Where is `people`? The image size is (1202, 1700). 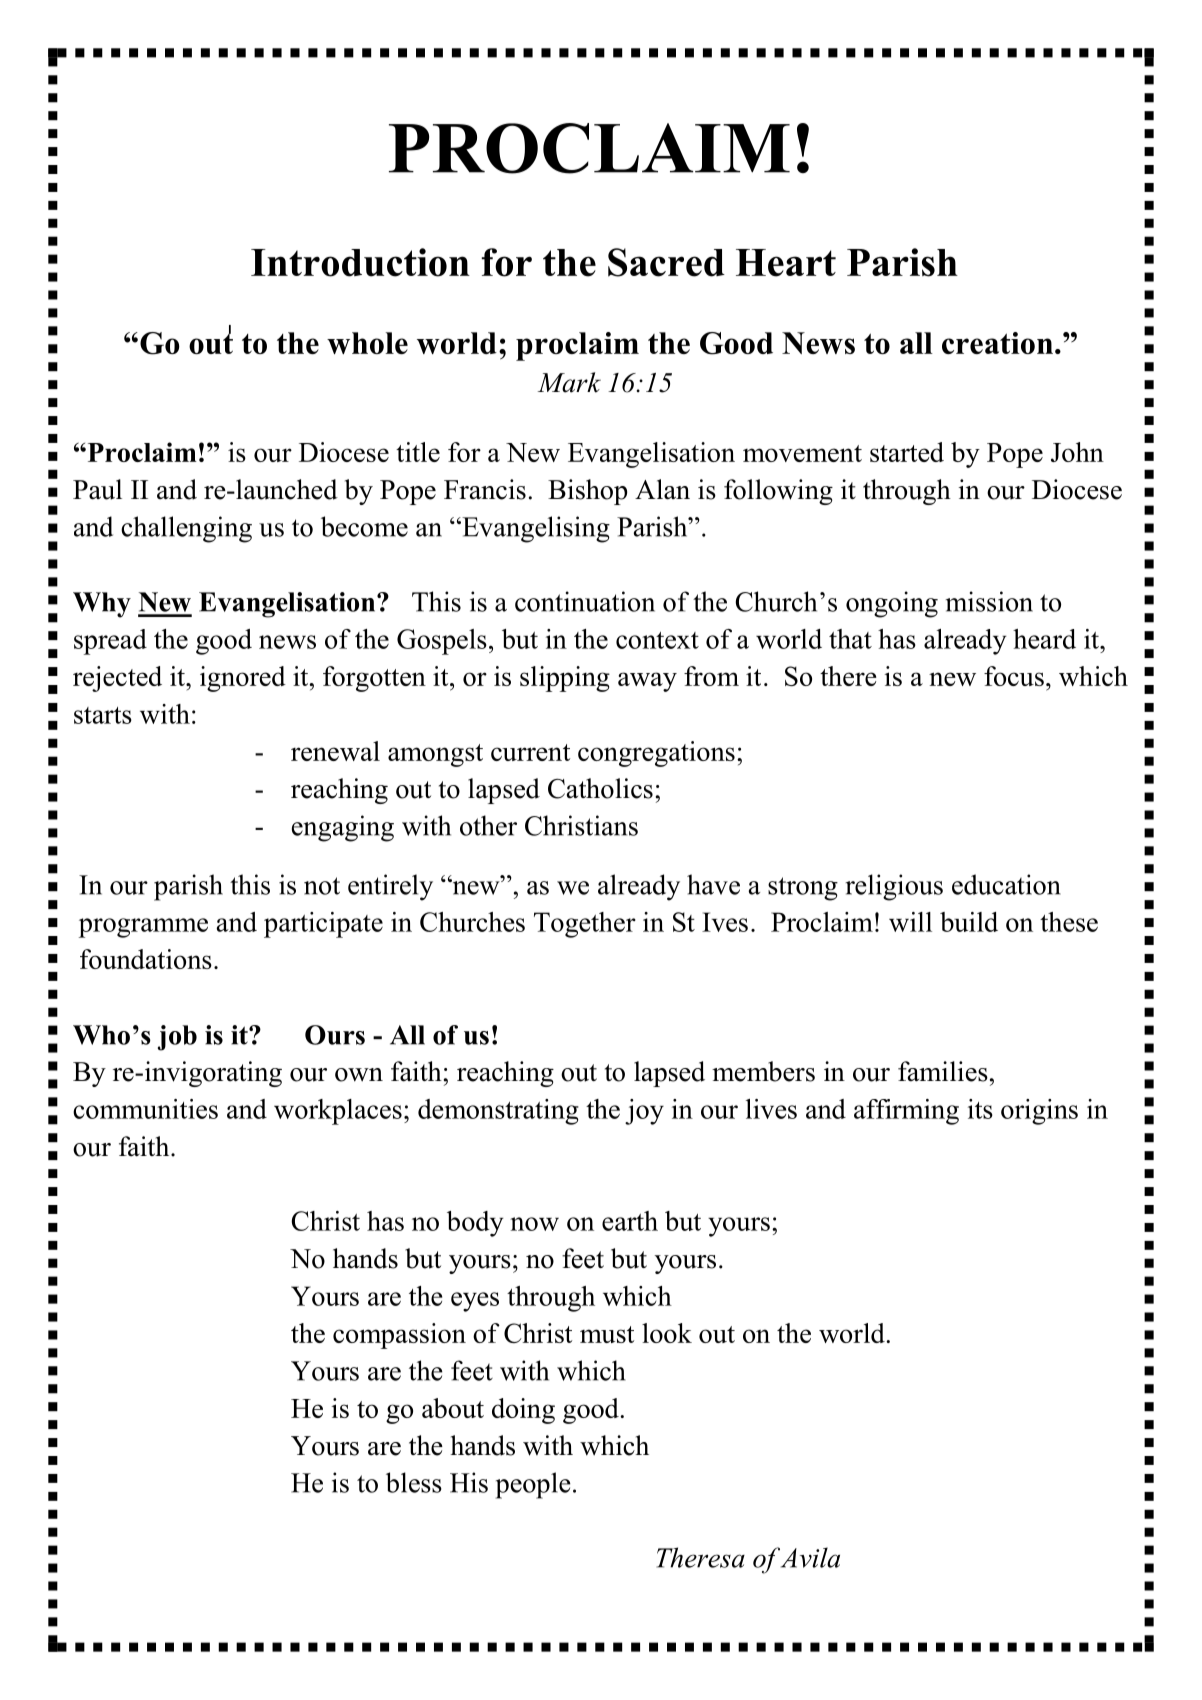 people is located at coordinates (533, 1485).
